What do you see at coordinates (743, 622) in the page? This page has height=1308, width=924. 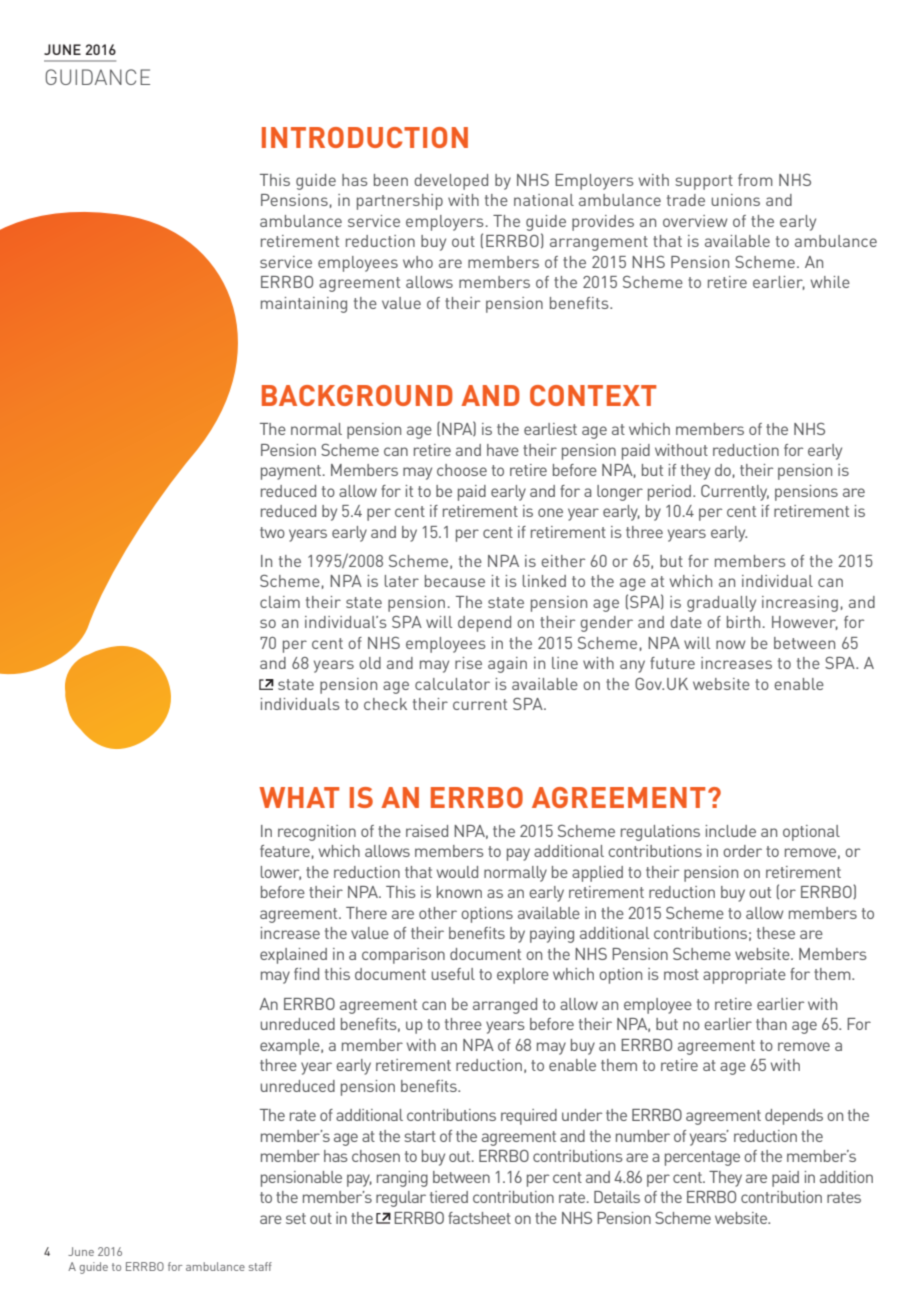 I see `birth` at bounding box center [743, 622].
